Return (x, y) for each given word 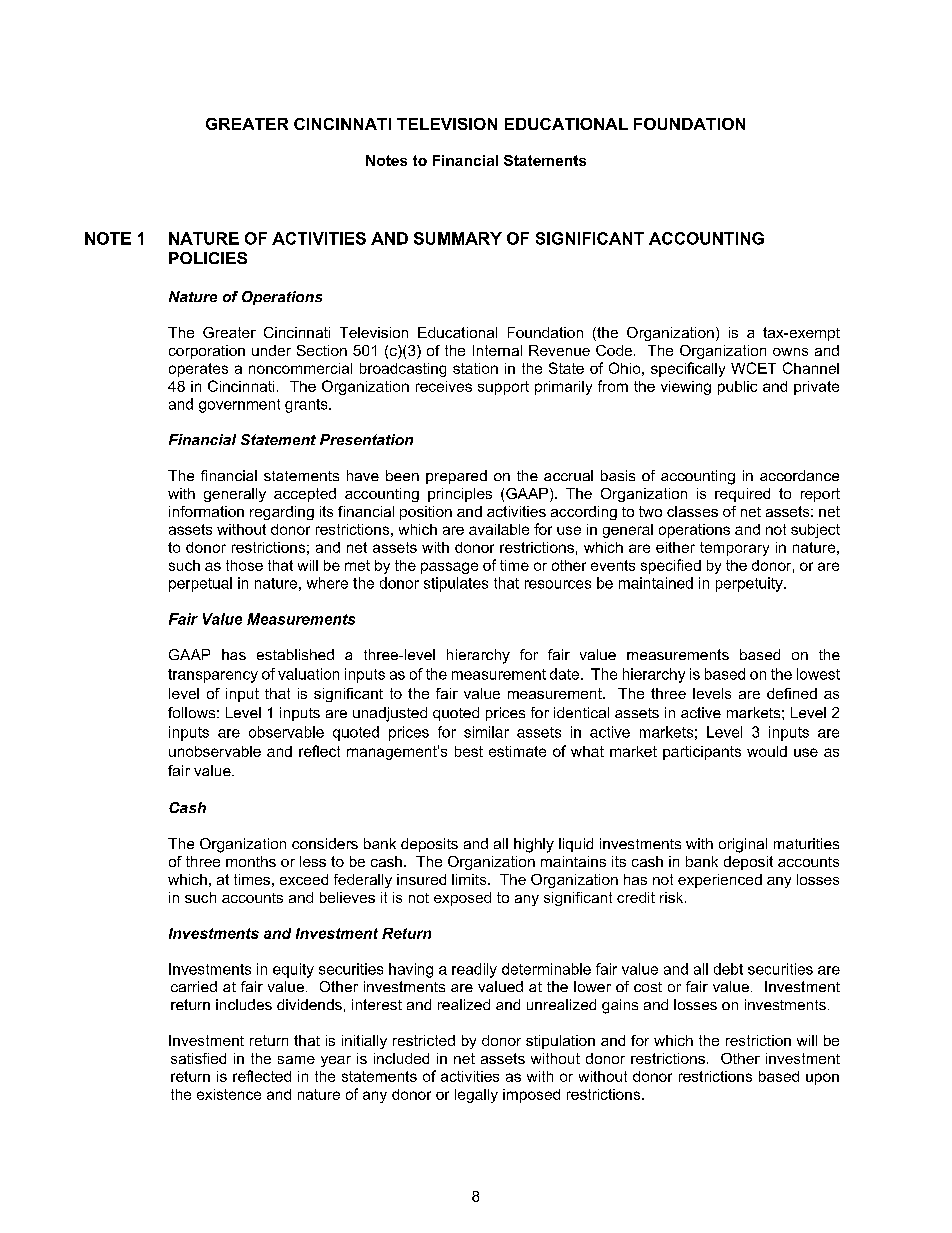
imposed (531, 1096)
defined (792, 693)
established (295, 654)
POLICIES (208, 258)
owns (790, 352)
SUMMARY (458, 238)
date (564, 674)
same (296, 1060)
